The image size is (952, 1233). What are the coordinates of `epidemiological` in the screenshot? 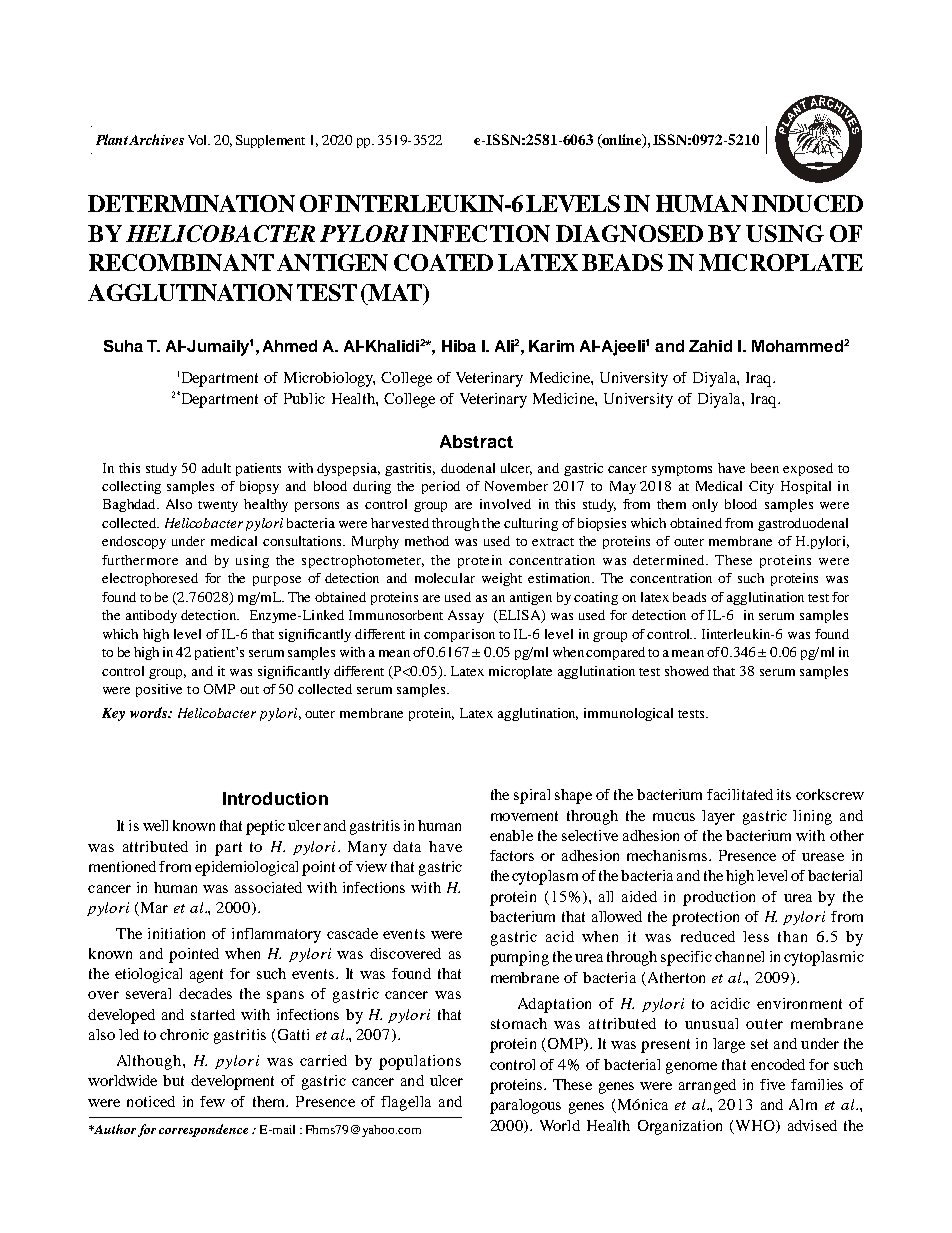 It's located at (246, 868).
